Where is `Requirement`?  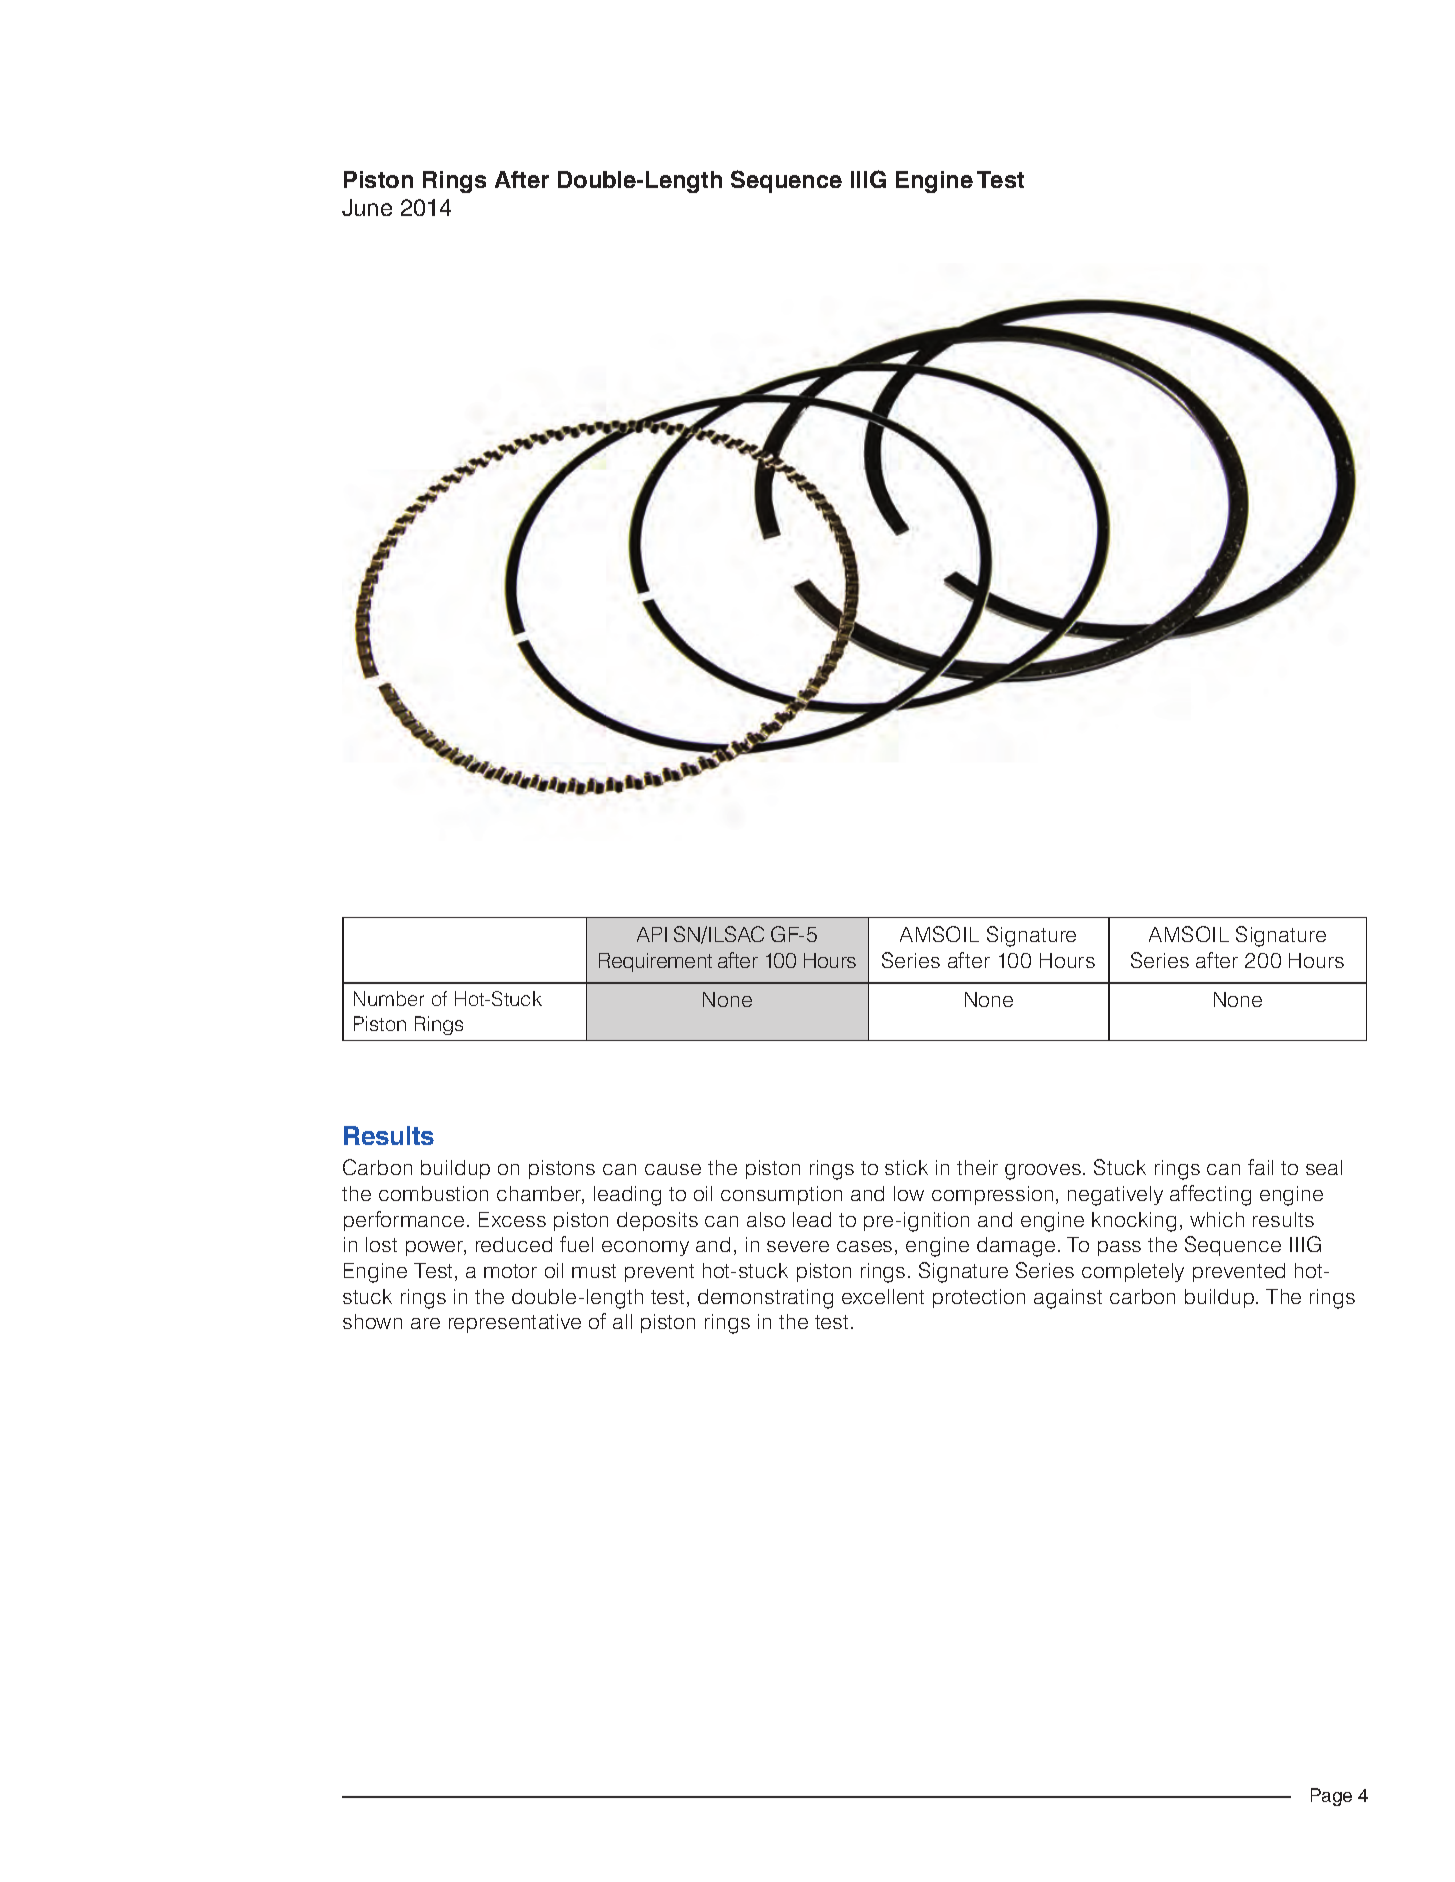 Requirement is located at coordinates (655, 962).
